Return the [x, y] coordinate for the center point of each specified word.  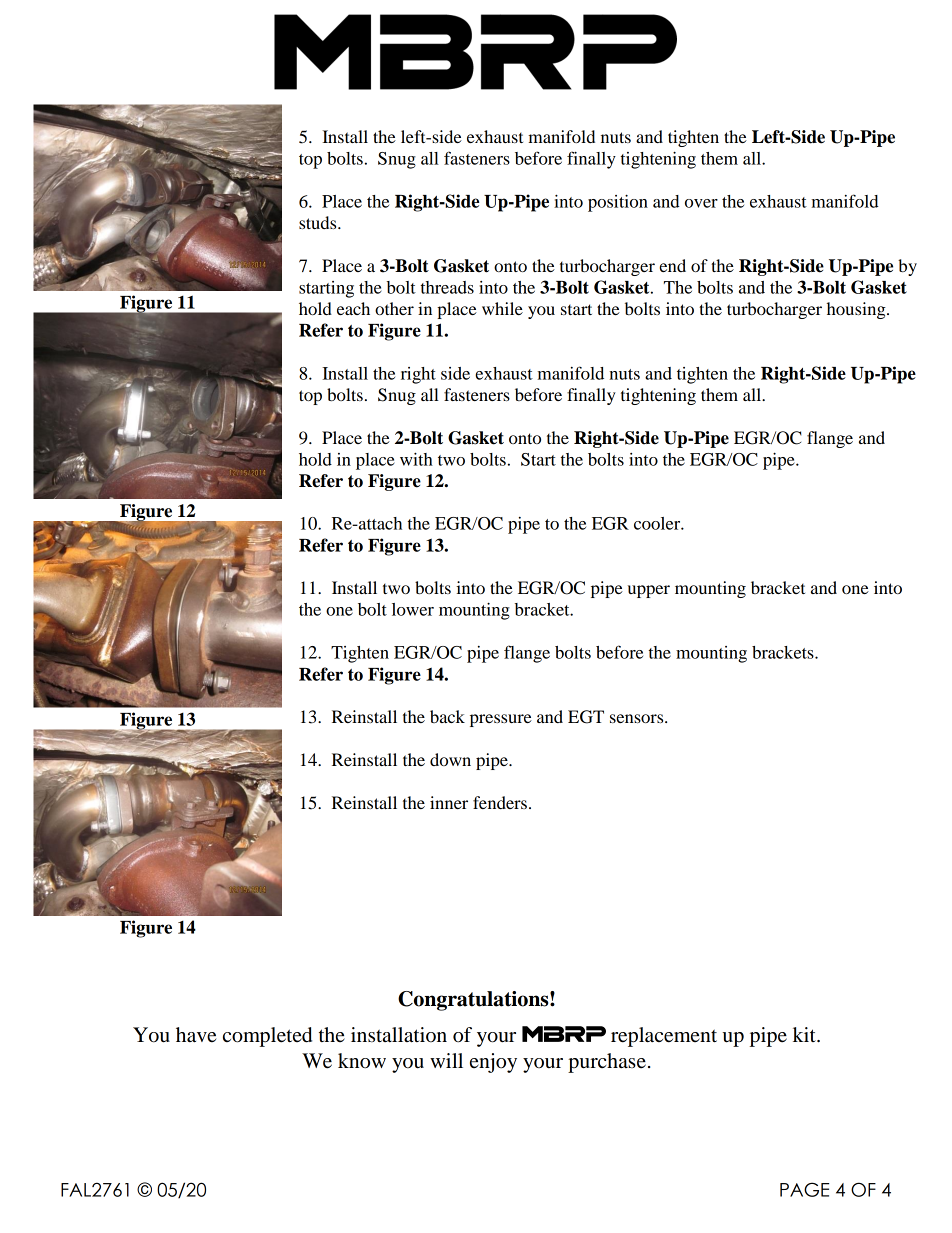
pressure [501, 720]
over [701, 203]
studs [319, 222]
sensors [638, 718]
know [362, 1061]
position [618, 203]
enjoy [493, 1063]
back [447, 716]
